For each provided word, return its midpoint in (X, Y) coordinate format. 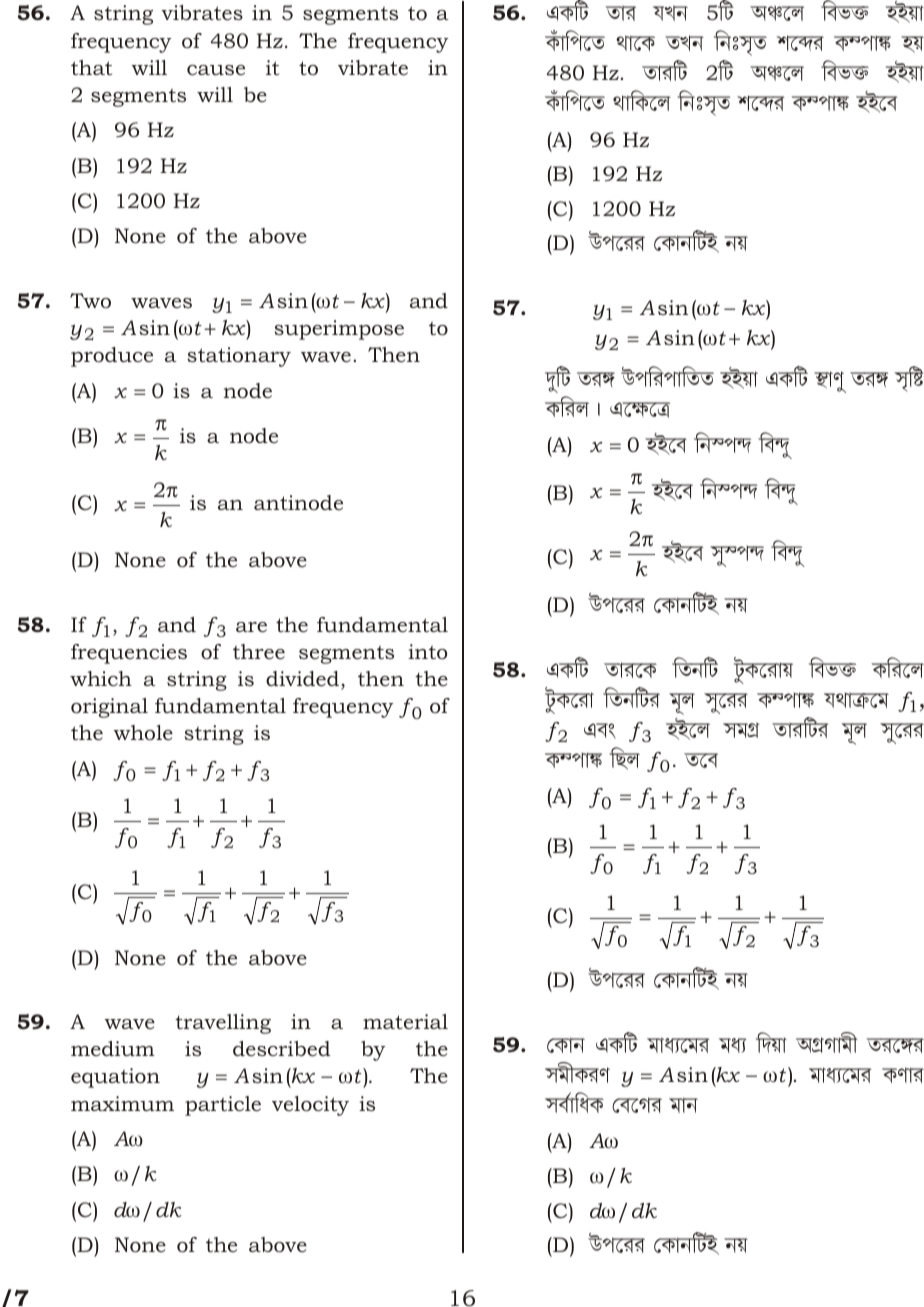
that (91, 67)
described (281, 1049)
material (405, 1021)
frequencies (129, 654)
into (427, 651)
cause (216, 70)
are (251, 627)
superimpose (339, 330)
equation (115, 1078)
